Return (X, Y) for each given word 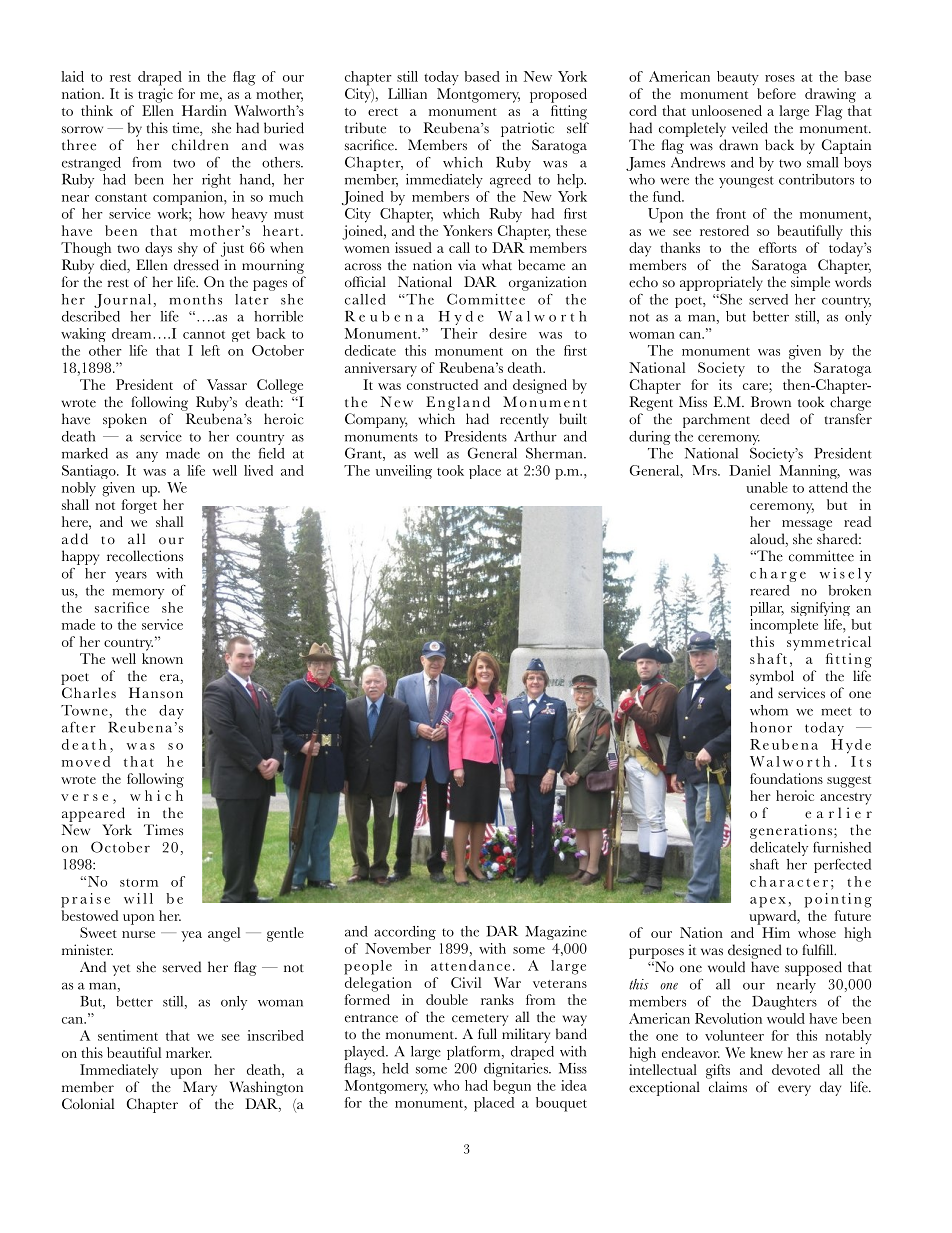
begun (512, 1087)
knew (766, 1052)
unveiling (404, 472)
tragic (155, 95)
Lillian (407, 93)
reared (770, 590)
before (776, 93)
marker (189, 1052)
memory (138, 594)
